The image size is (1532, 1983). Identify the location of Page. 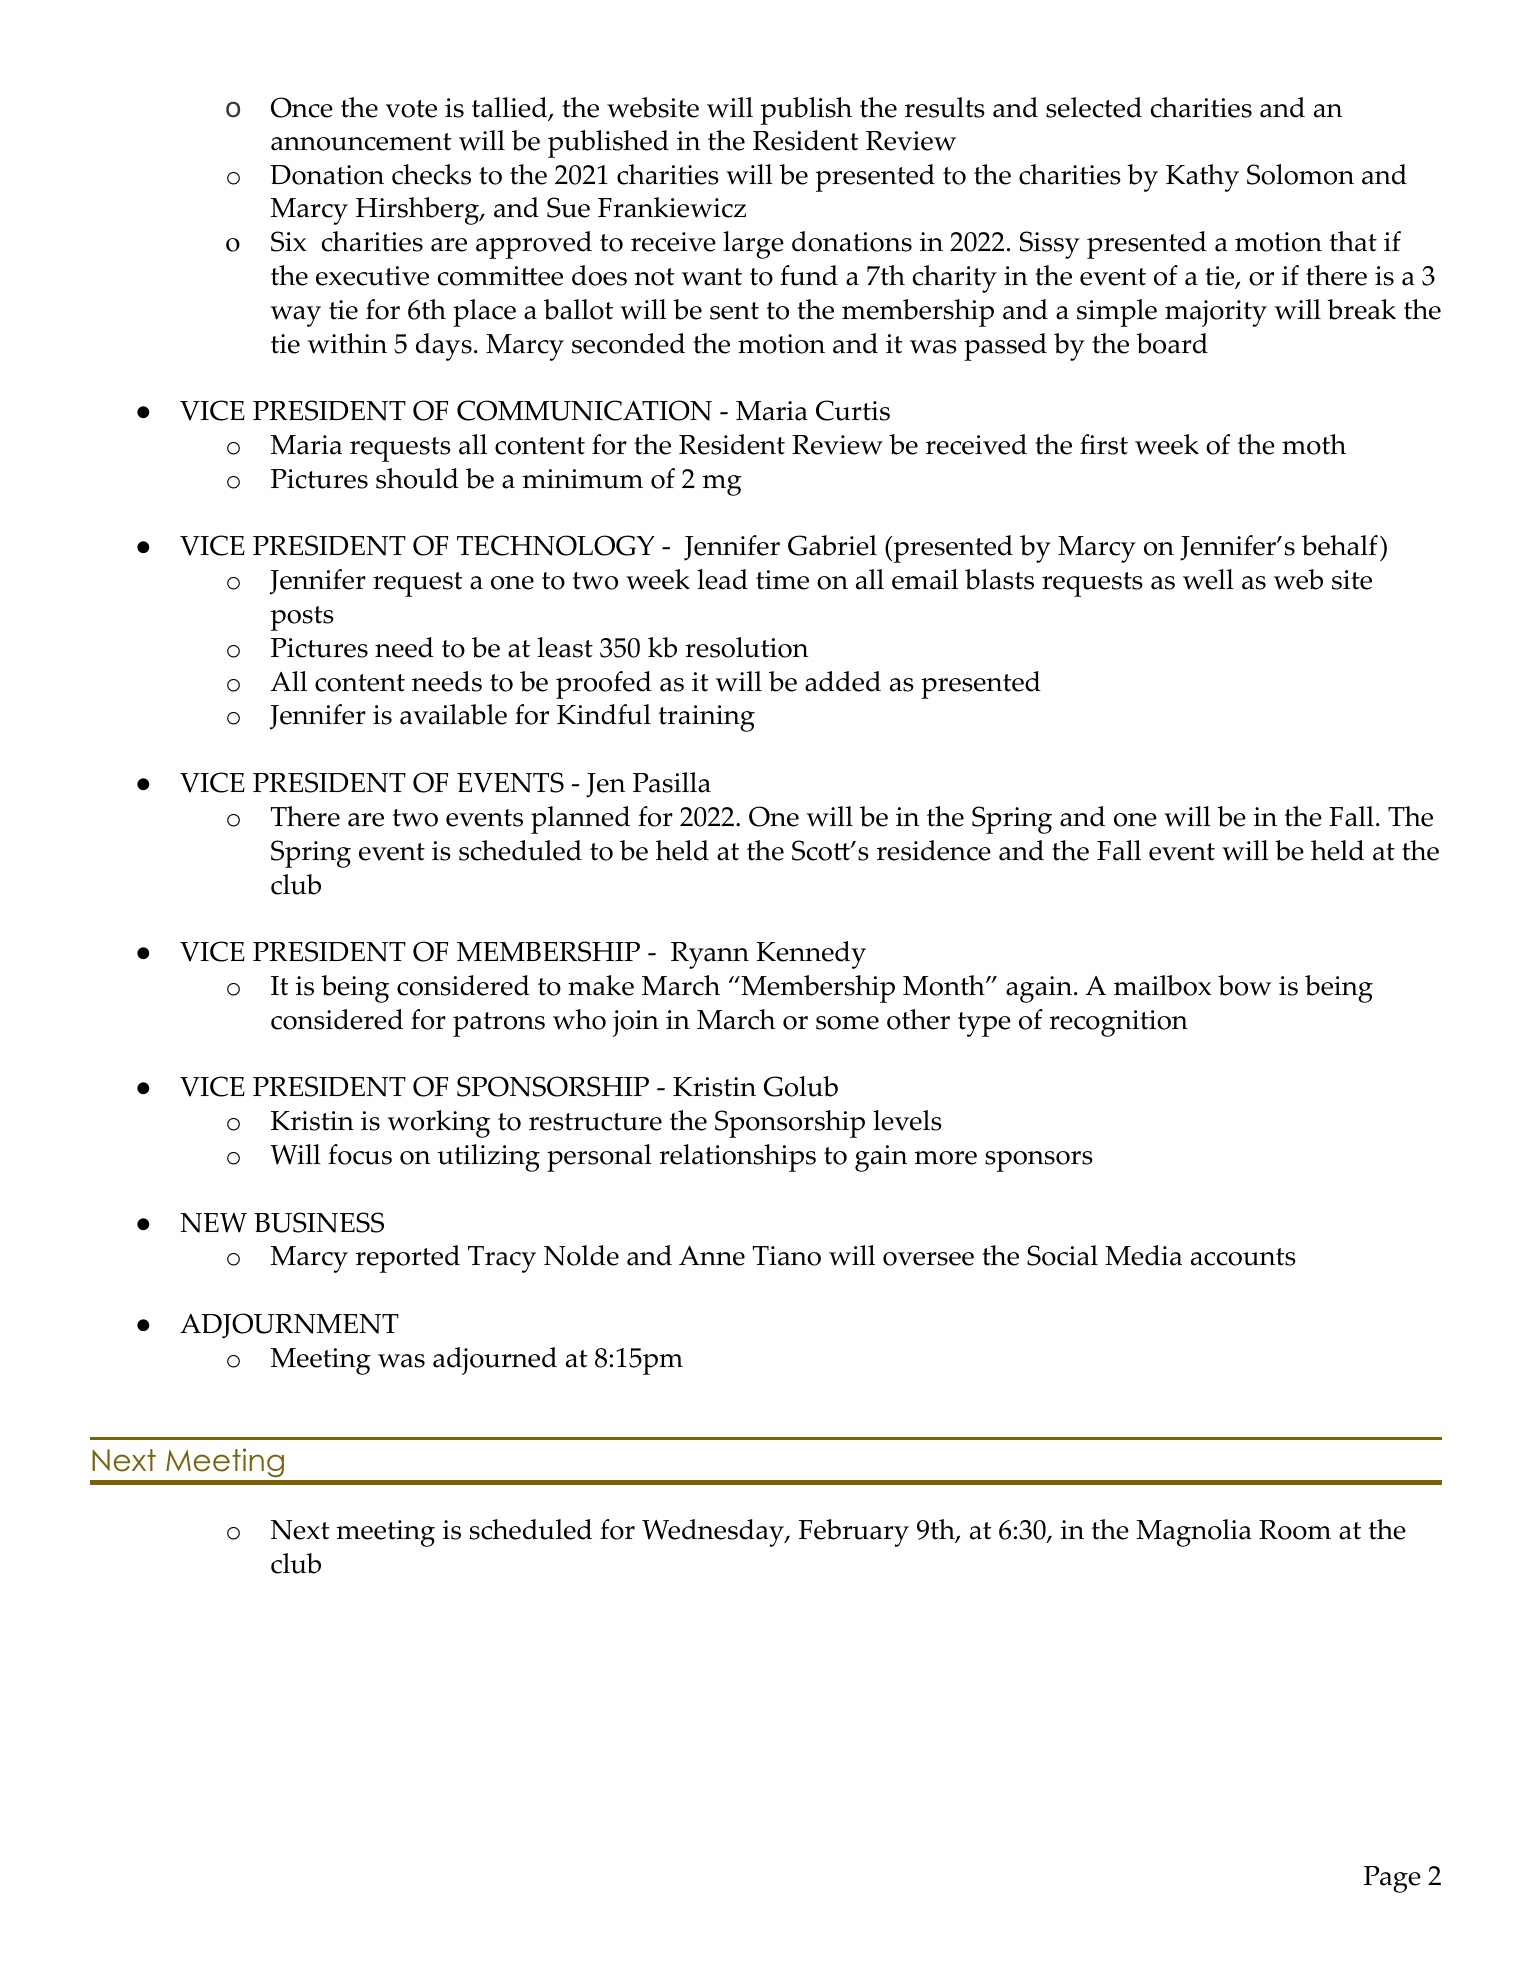
(1392, 1879).
